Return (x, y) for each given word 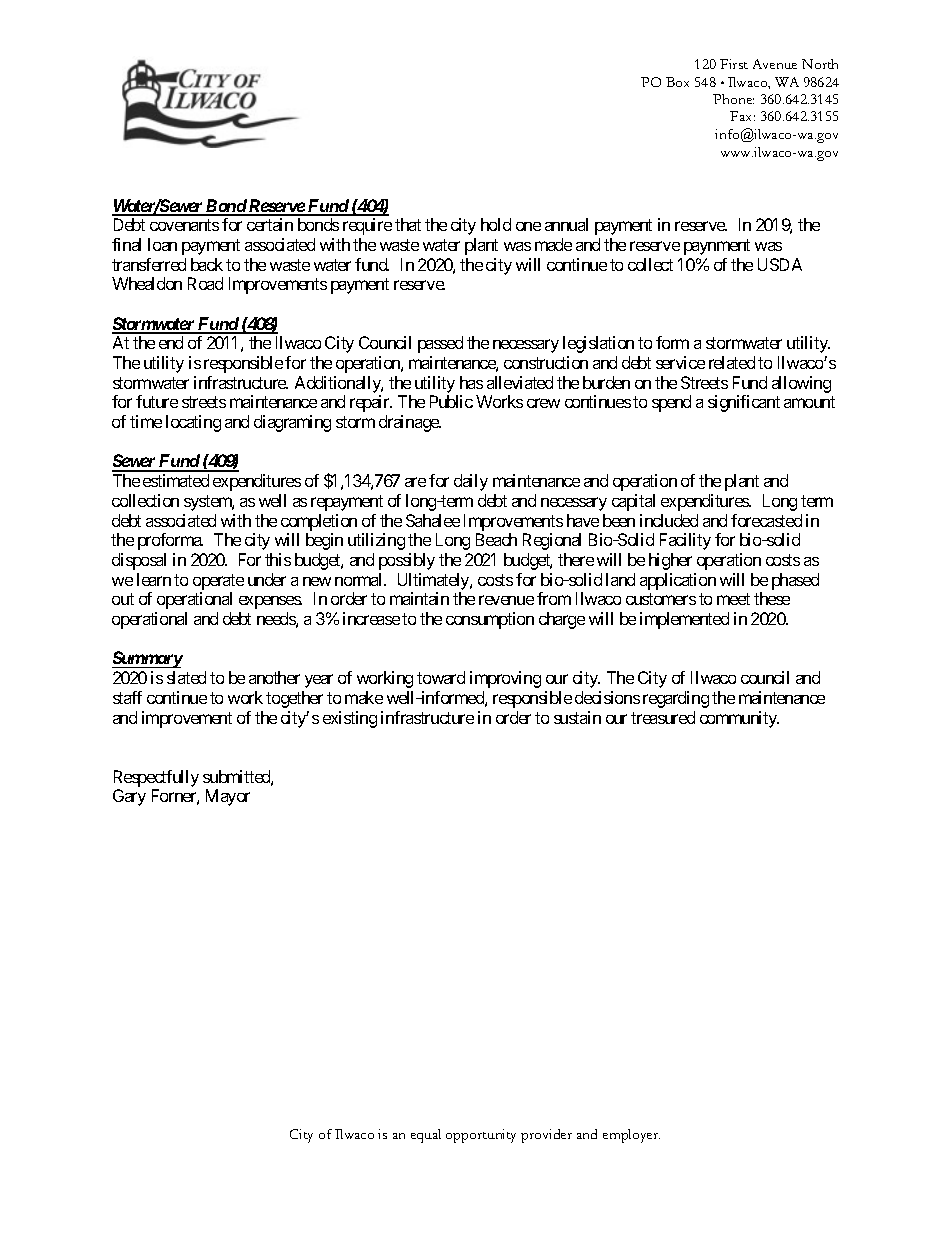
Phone (733, 99)
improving (505, 679)
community (739, 719)
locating (193, 423)
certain (270, 224)
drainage (409, 423)
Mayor (228, 797)
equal (426, 1136)
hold (496, 224)
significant (744, 403)
